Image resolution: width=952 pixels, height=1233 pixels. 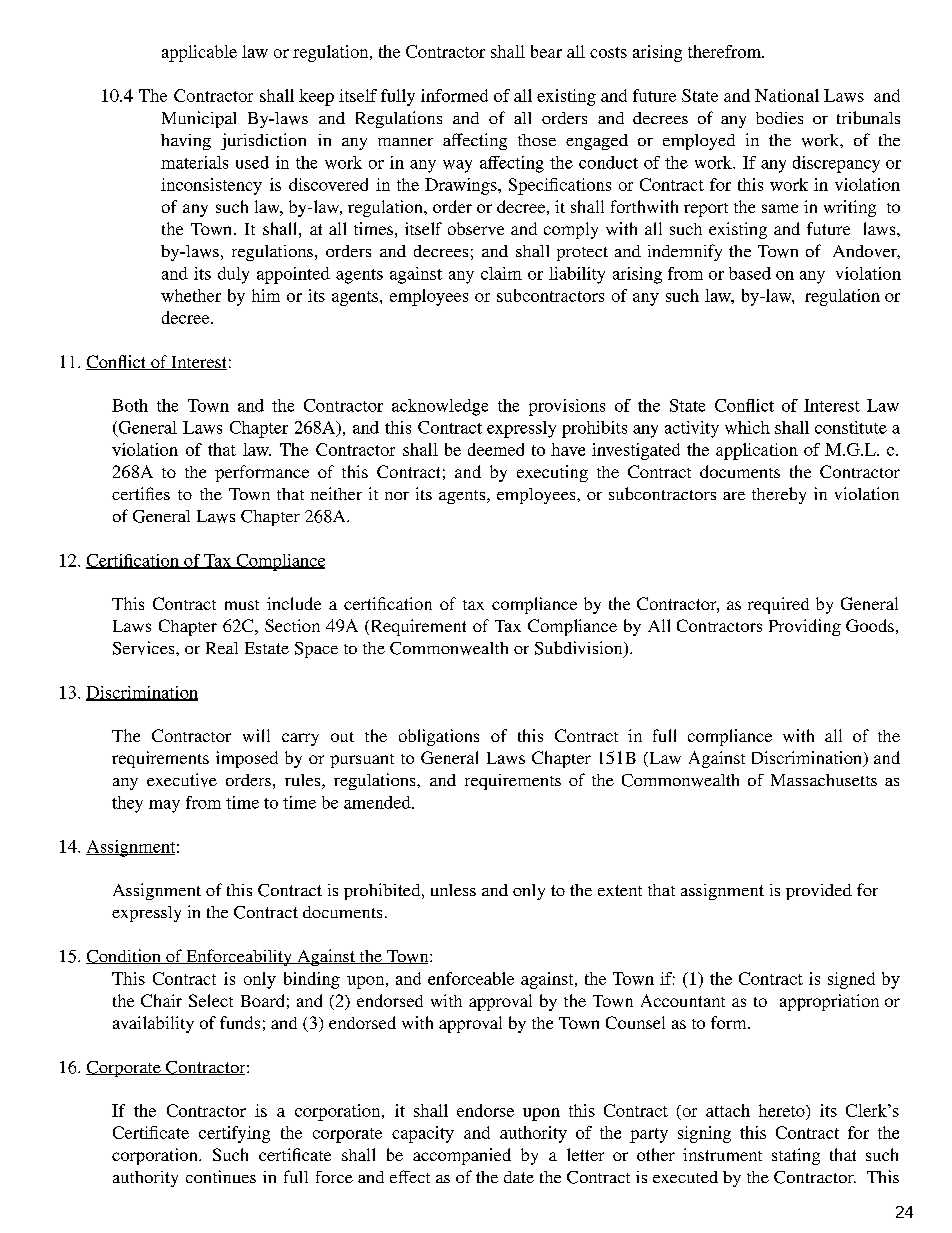 What do you see at coordinates (182, 780) in the document?
I see `executive` at bounding box center [182, 780].
